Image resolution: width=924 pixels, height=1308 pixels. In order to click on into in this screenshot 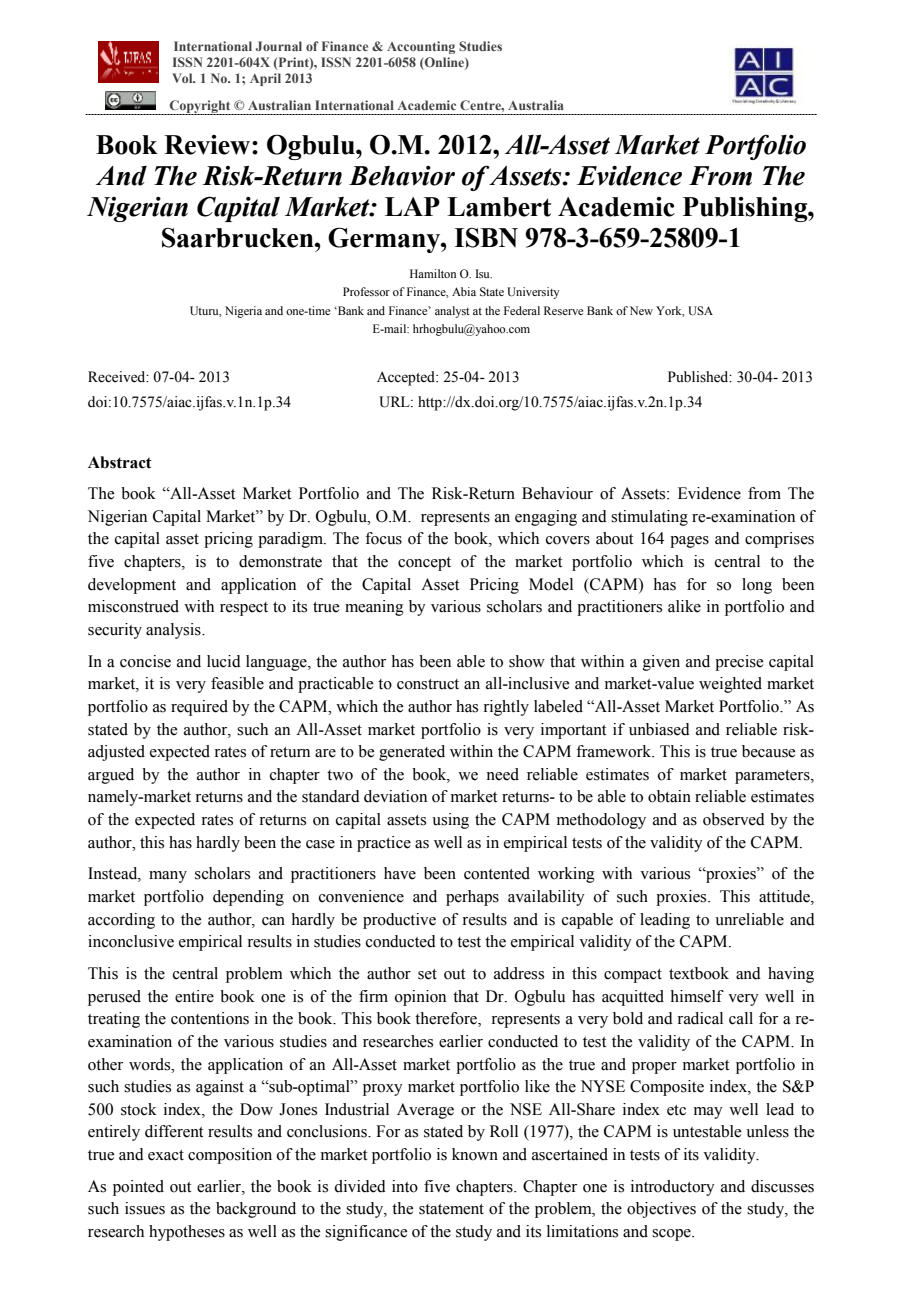, I will do `click(405, 1186)`.
